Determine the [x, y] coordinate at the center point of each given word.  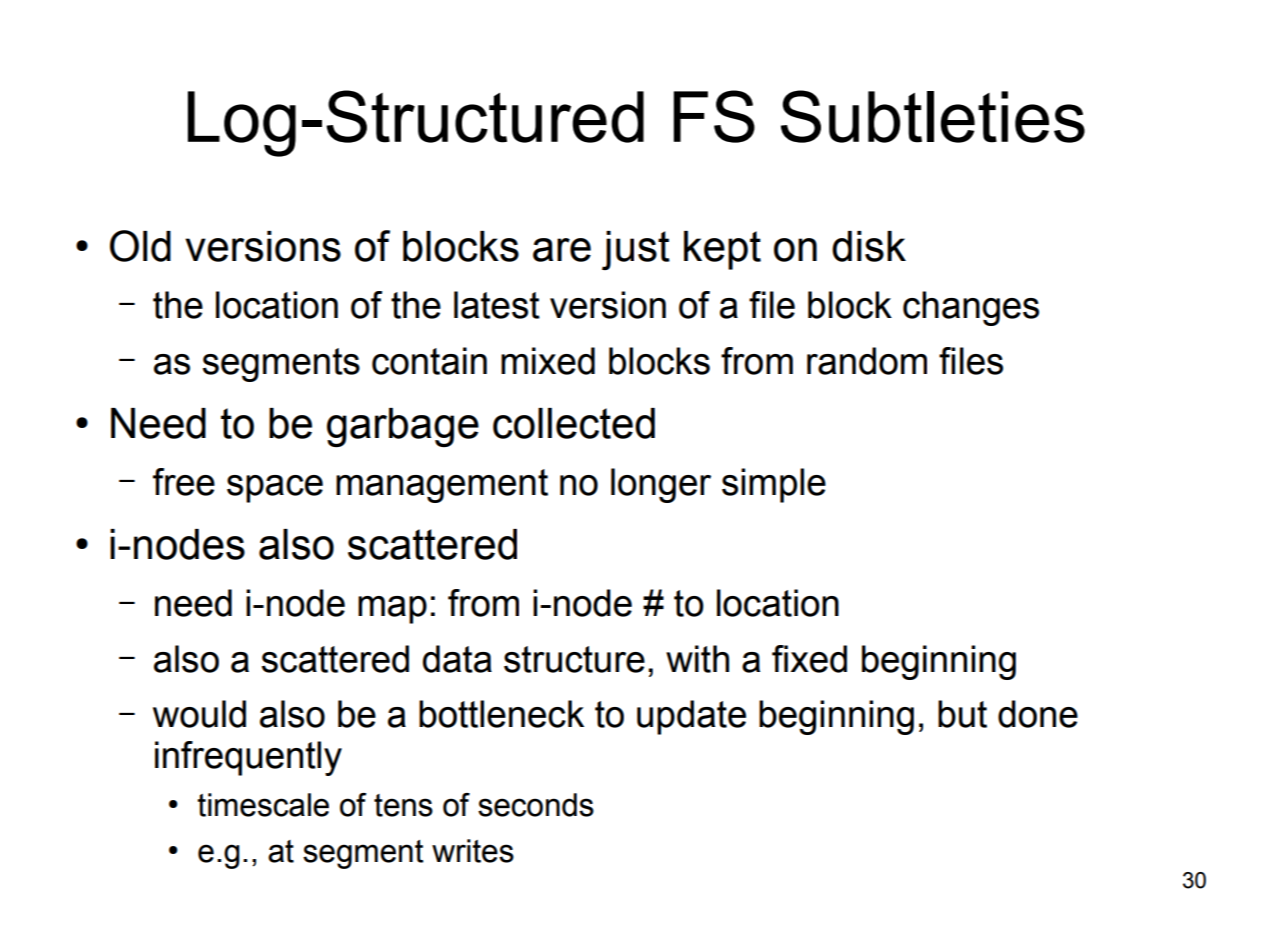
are [562, 250]
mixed [548, 361]
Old [140, 246]
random [867, 361]
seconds [536, 805]
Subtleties [933, 116]
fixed [809, 659]
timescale [263, 805]
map [392, 610]
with [697, 659]
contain [429, 361]
